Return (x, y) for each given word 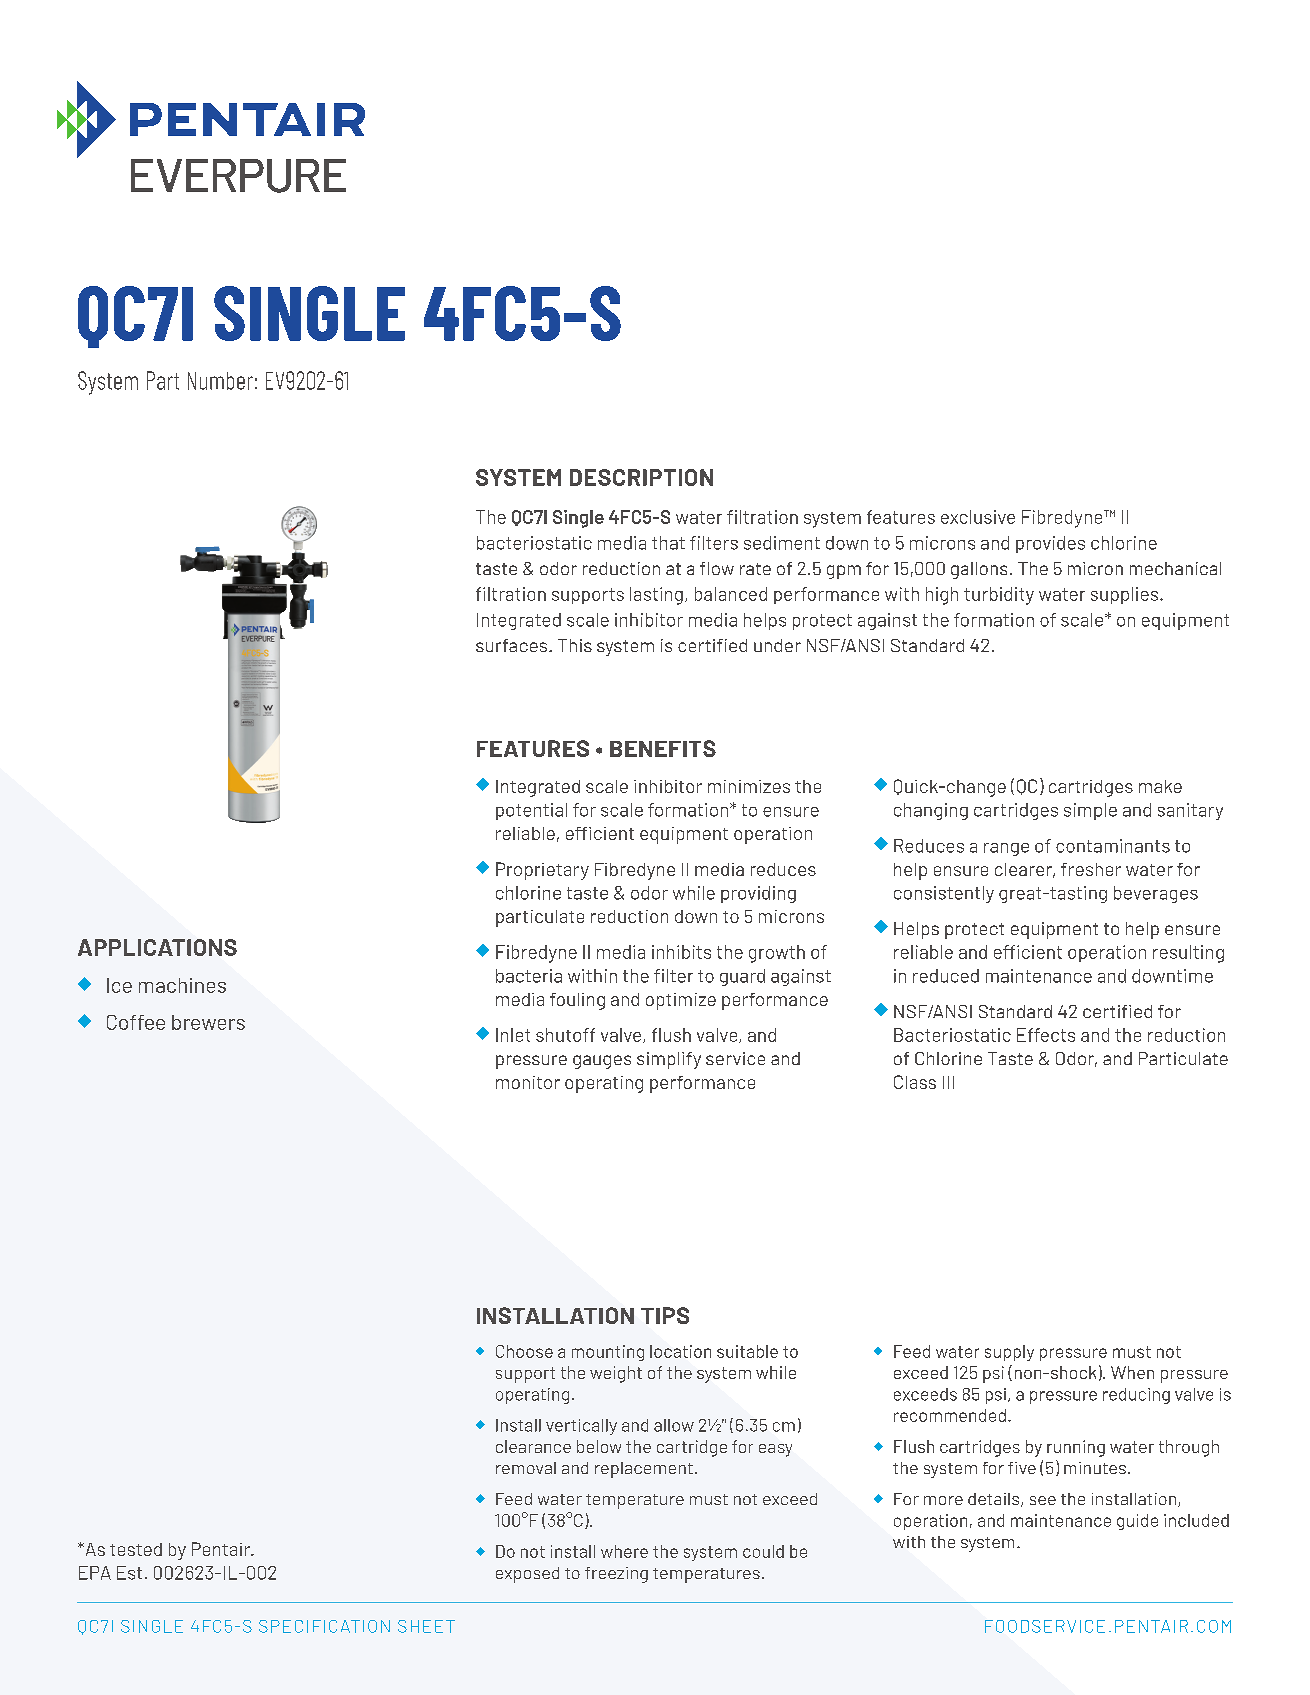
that (668, 543)
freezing (616, 1575)
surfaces (511, 645)
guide (1137, 1522)
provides (1050, 544)
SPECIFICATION (324, 1626)
